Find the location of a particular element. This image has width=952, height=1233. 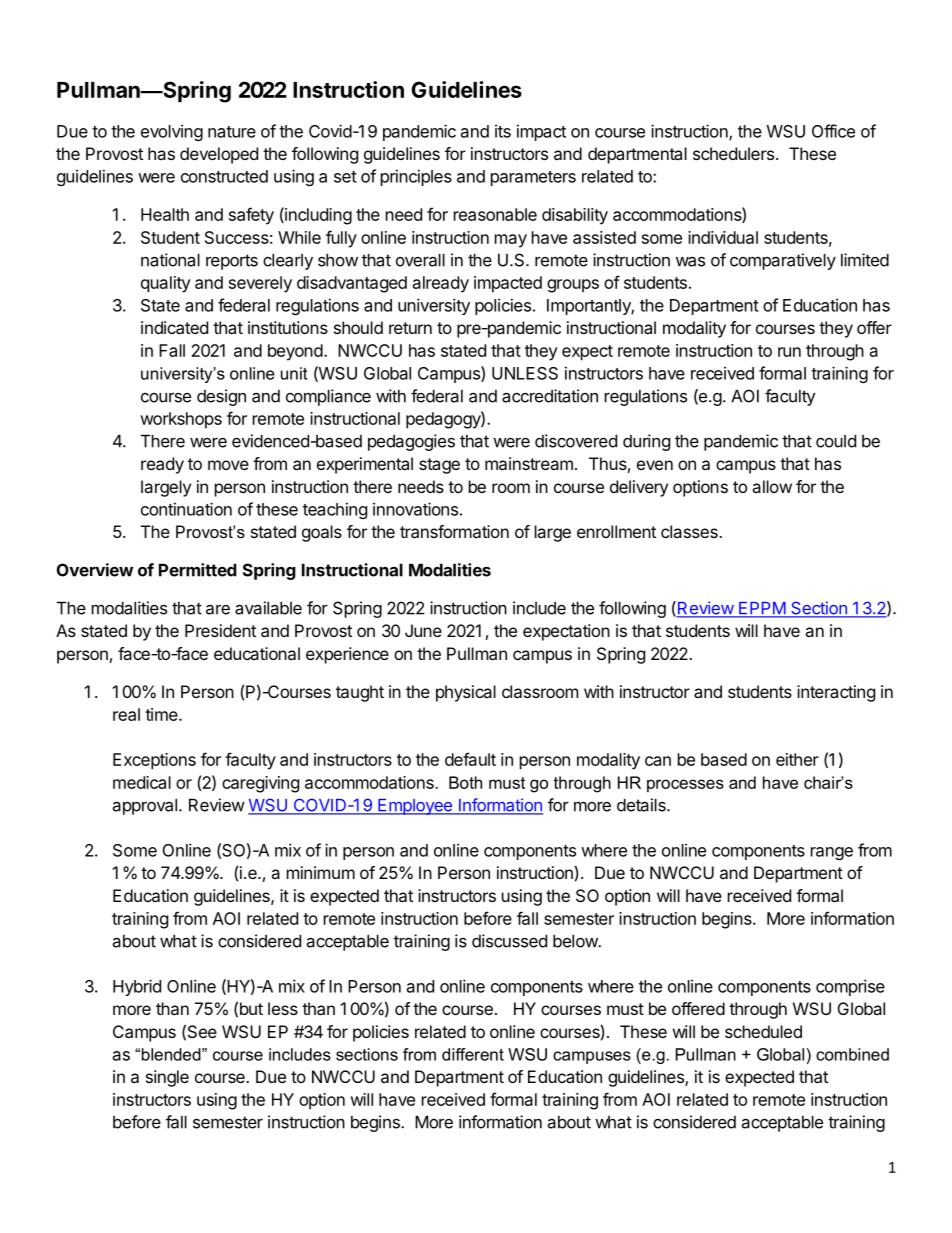

its is located at coordinates (503, 131).
